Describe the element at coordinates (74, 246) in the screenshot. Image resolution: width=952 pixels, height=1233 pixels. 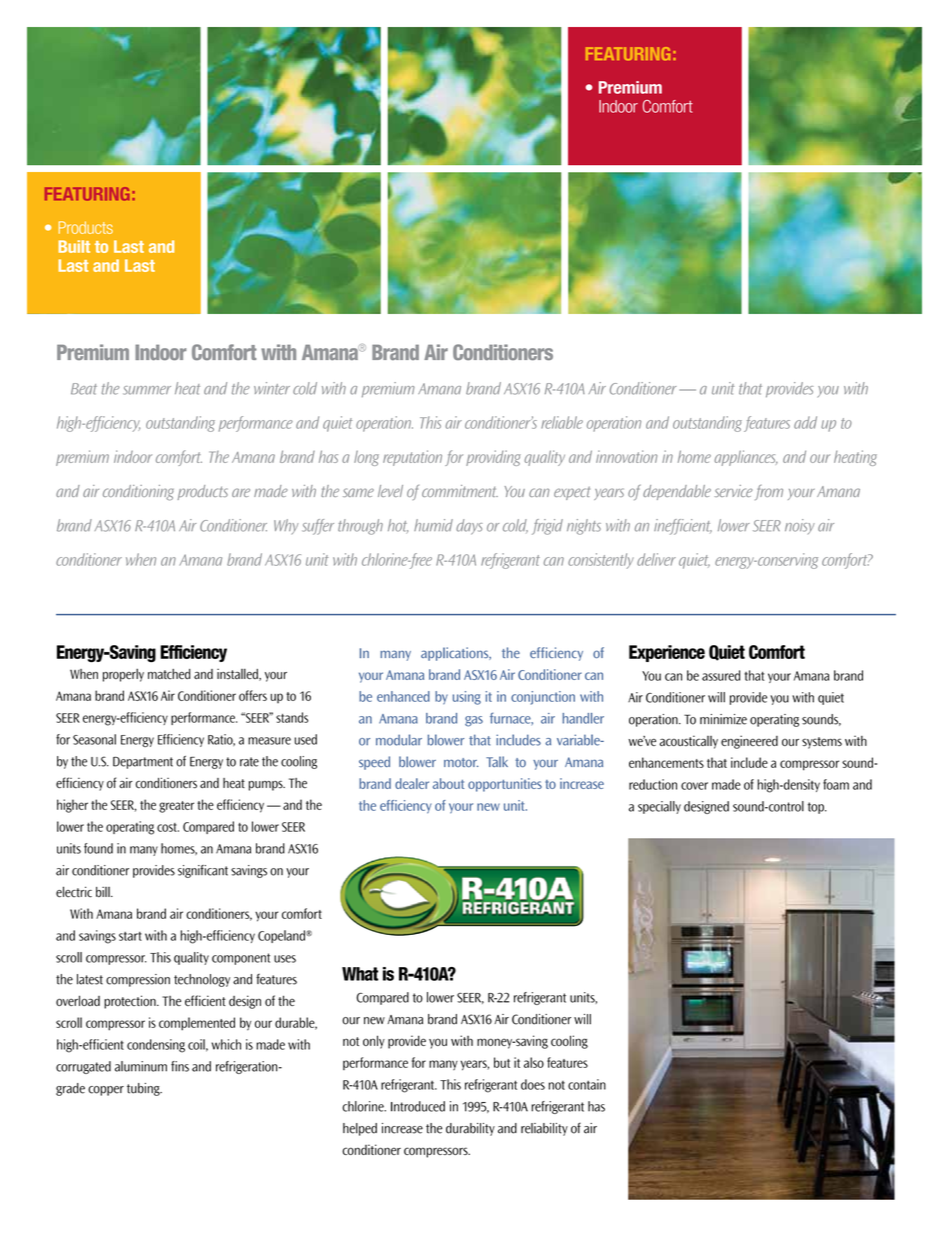
I see `Built` at that location.
